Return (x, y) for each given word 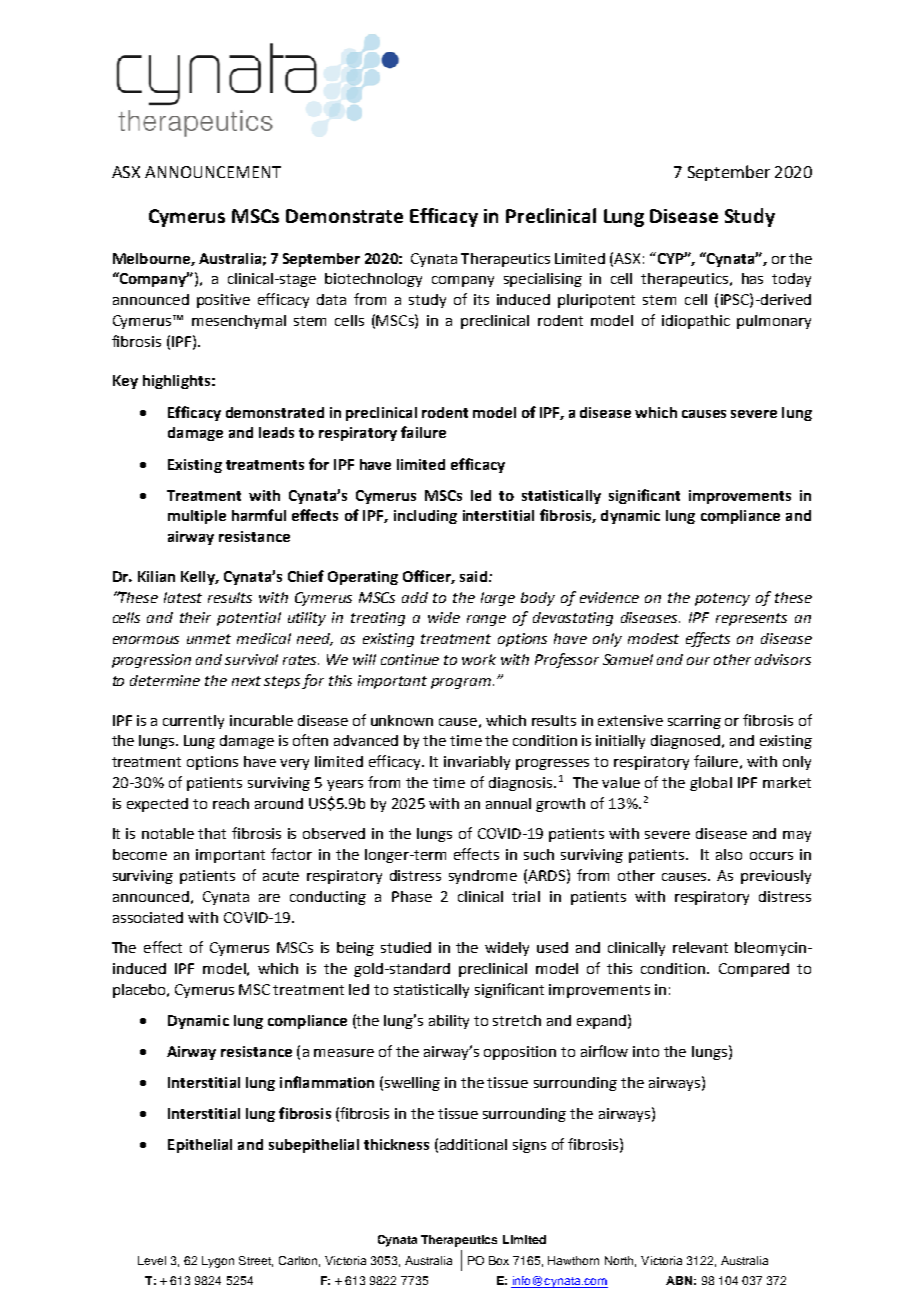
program (461, 683)
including (425, 517)
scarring (694, 722)
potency (722, 599)
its (481, 299)
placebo (140, 991)
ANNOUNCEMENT (213, 172)
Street (256, 1261)
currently (193, 722)
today (791, 280)
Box (499, 1260)
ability (449, 1022)
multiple (197, 517)
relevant (700, 947)
